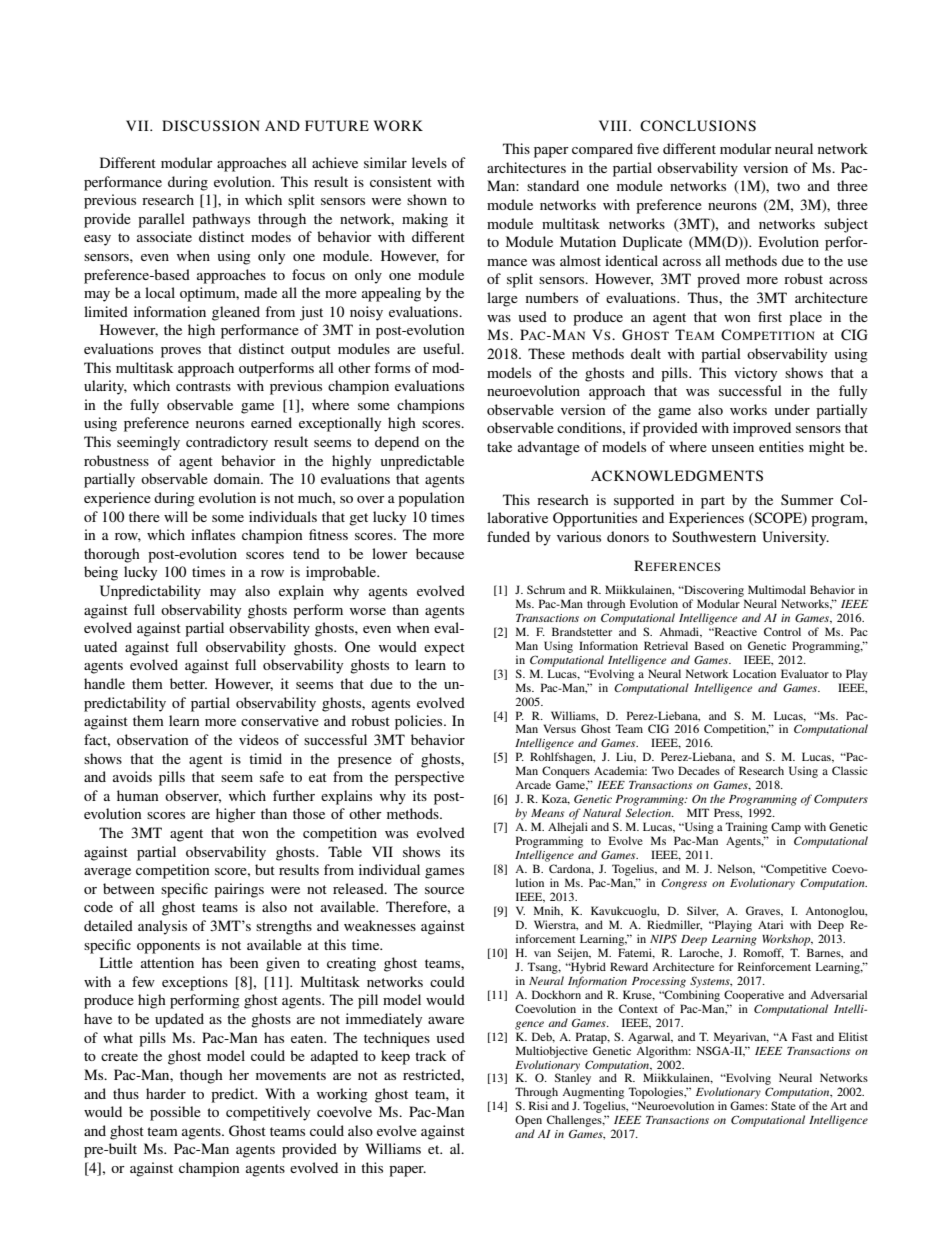  Describe the element at coordinates (698, 126) in the document. I see `CONCLUSIONS` at that location.
